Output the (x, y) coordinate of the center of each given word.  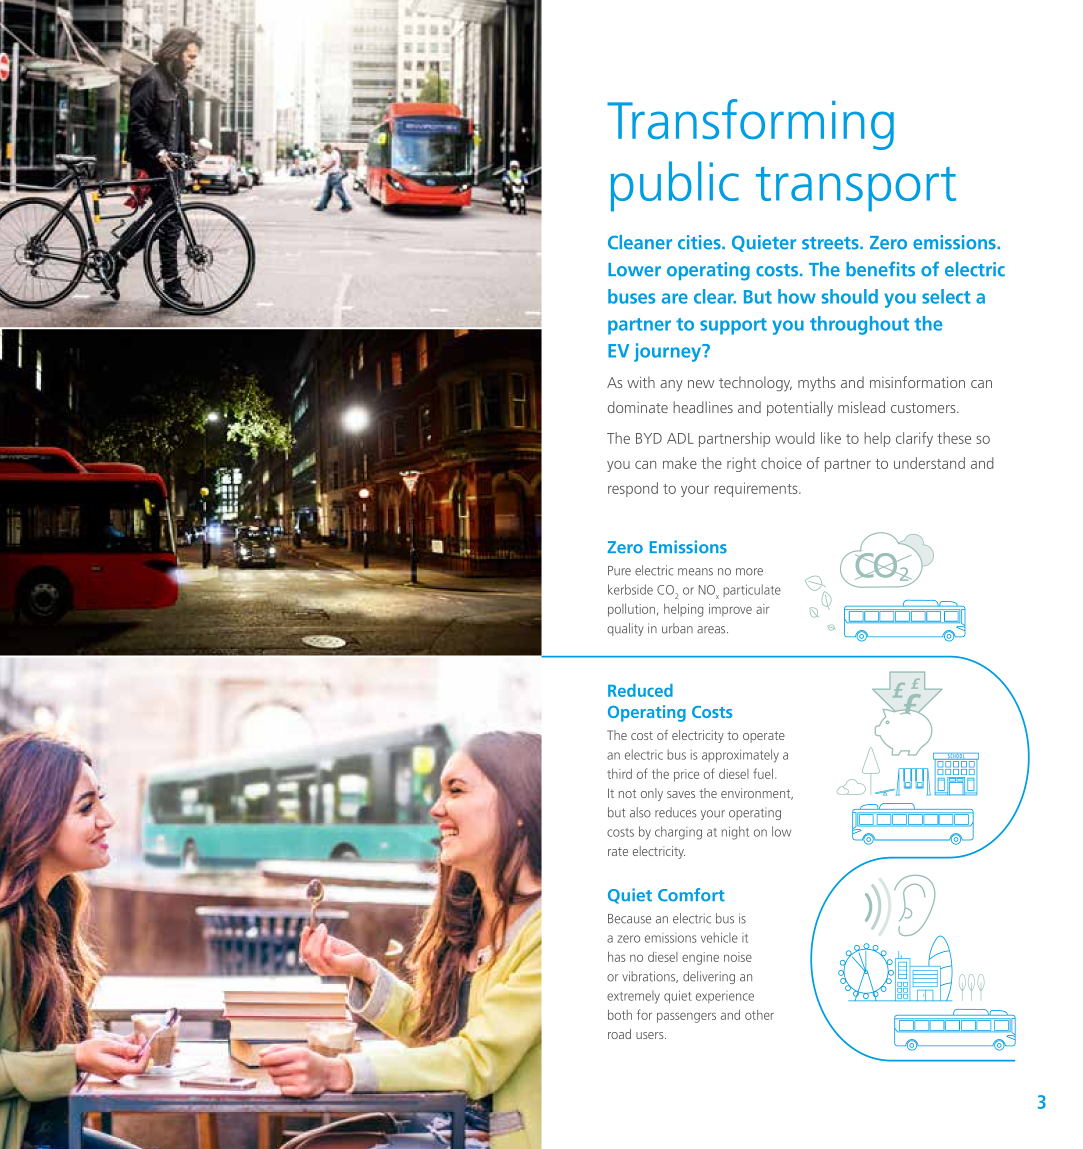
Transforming (750, 124)
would (795, 438)
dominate (638, 407)
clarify (914, 439)
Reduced (640, 690)
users (651, 1035)
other (759, 1015)
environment (757, 794)
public (675, 186)
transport (856, 189)
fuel (763, 773)
